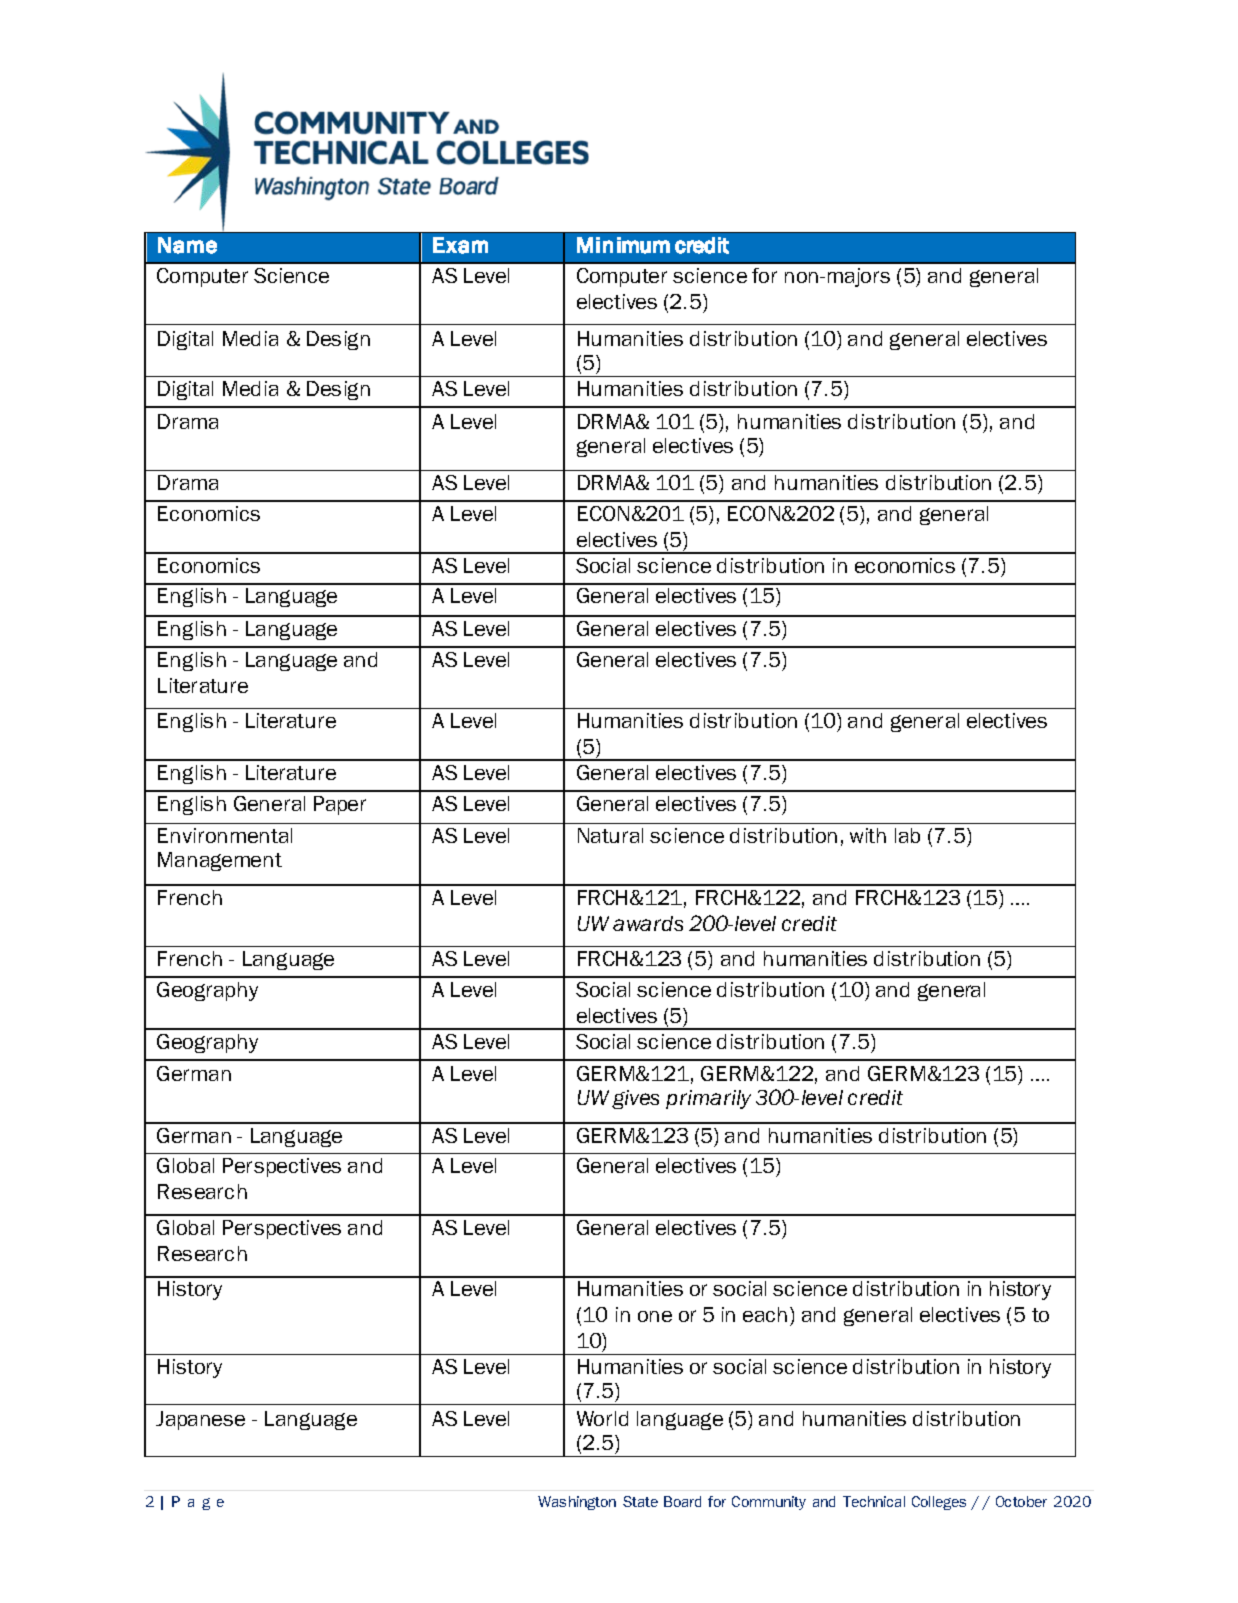  Describe the element at coordinates (187, 245) in the page. I see `Name` at that location.
